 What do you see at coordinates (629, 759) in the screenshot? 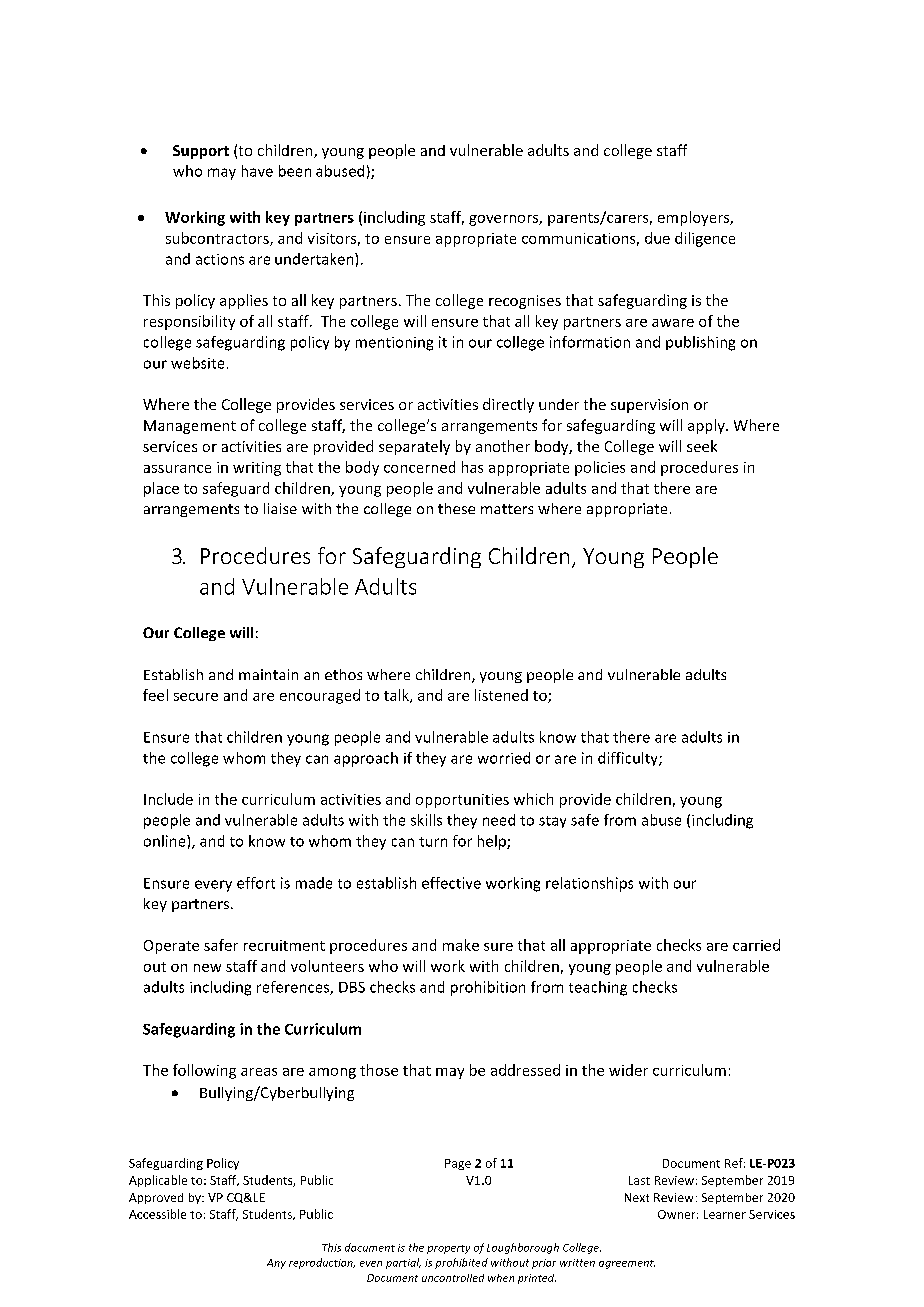
I see `difficulty` at bounding box center [629, 759].
